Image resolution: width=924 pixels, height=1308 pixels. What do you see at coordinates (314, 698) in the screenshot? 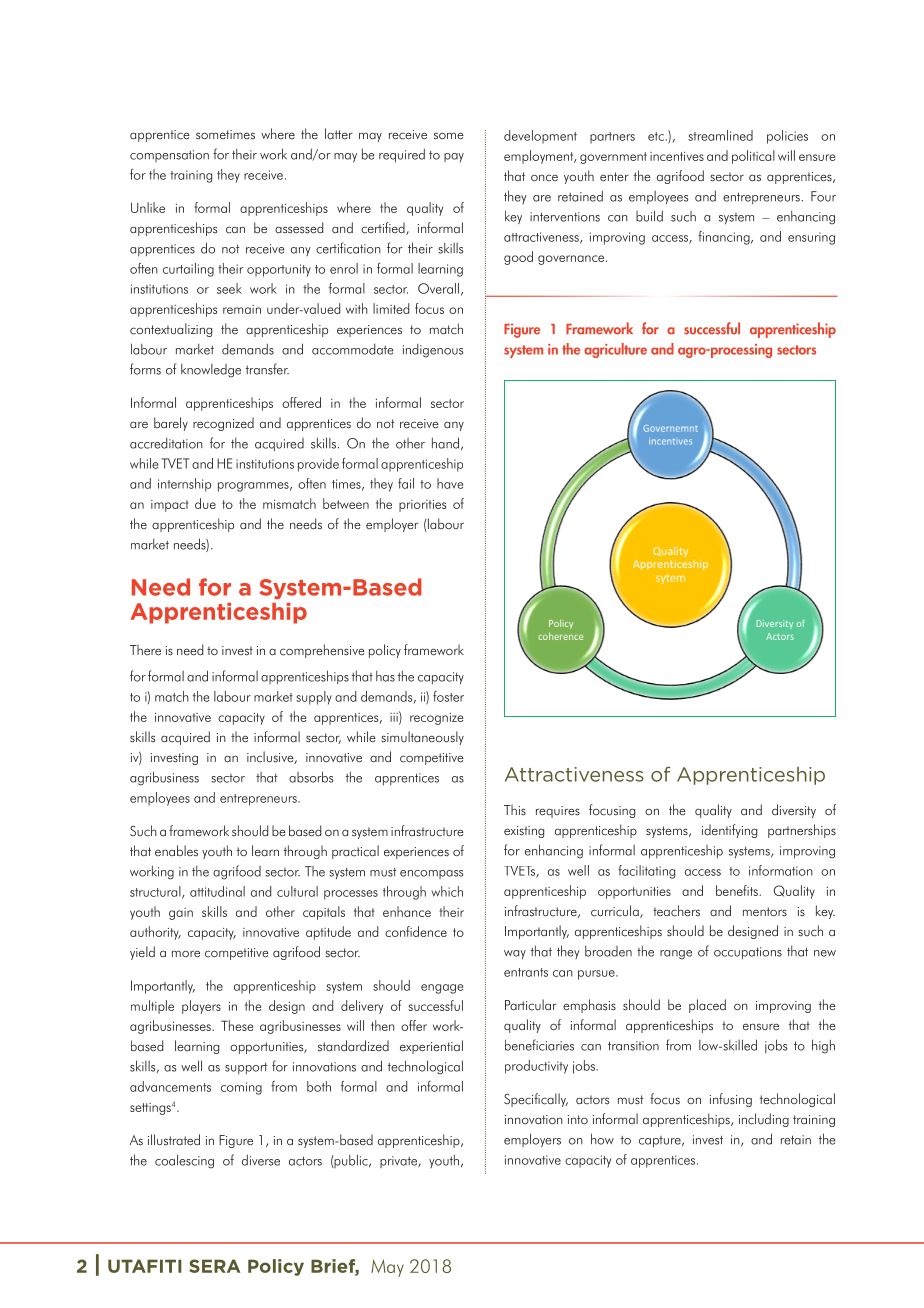
I see `supply` at bounding box center [314, 698].
